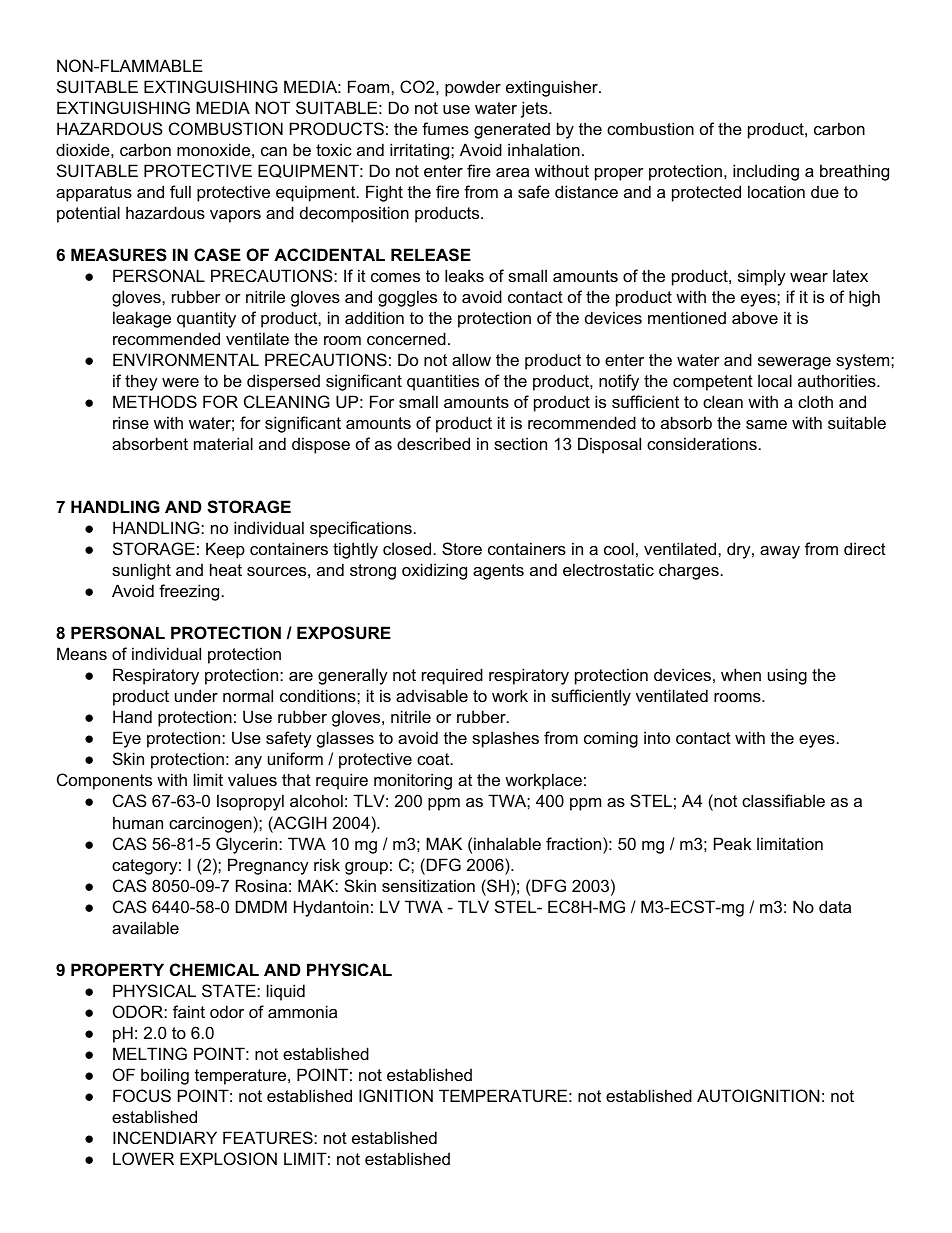 The height and width of the screenshot is (1233, 952). What do you see at coordinates (835, 906) in the screenshot?
I see `data` at bounding box center [835, 906].
